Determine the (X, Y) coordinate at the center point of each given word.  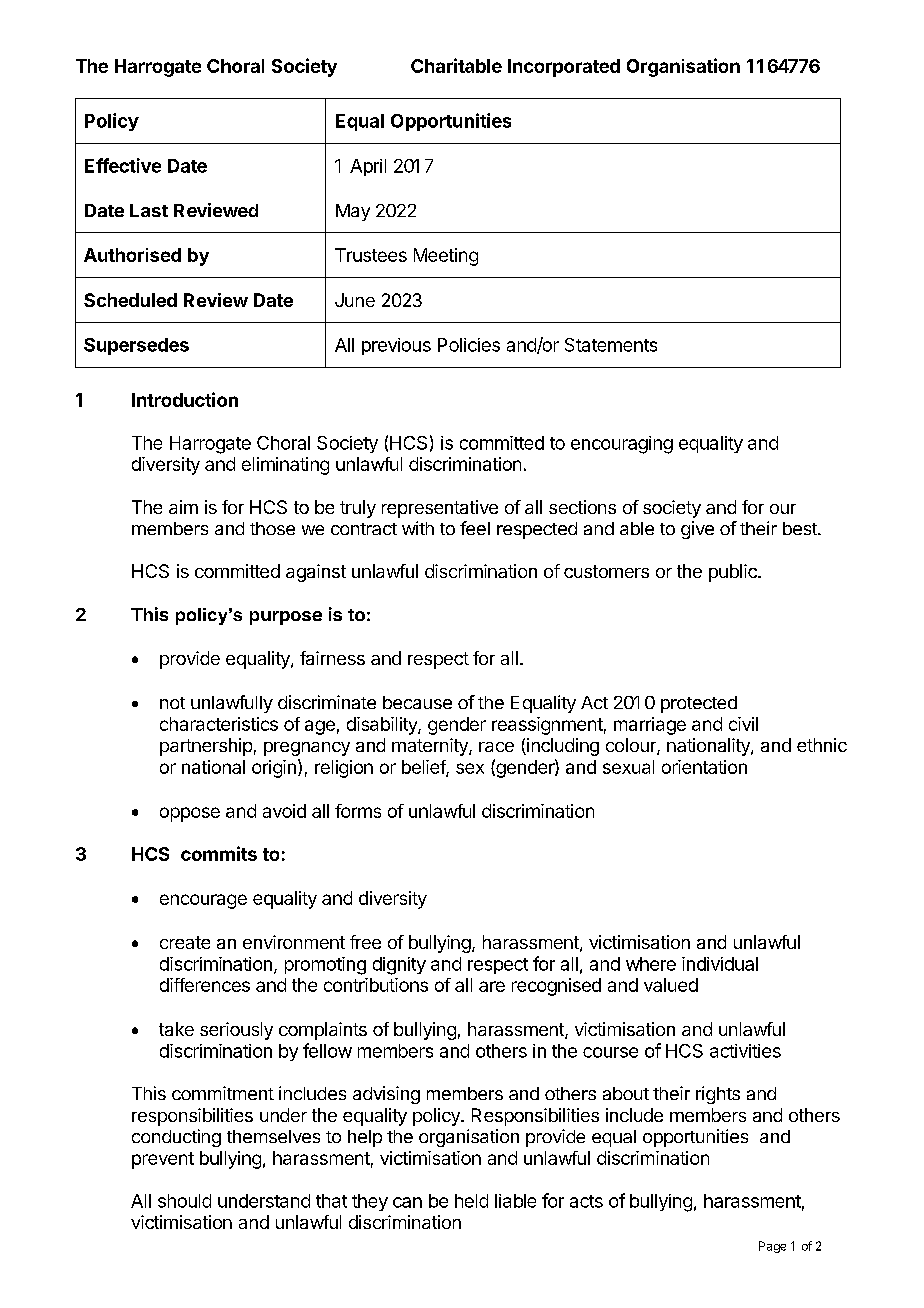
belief (424, 768)
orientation (704, 767)
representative (440, 509)
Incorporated (564, 68)
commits (219, 853)
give (697, 530)
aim (183, 507)
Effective (123, 165)
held (471, 1201)
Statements (611, 345)
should (184, 1201)
